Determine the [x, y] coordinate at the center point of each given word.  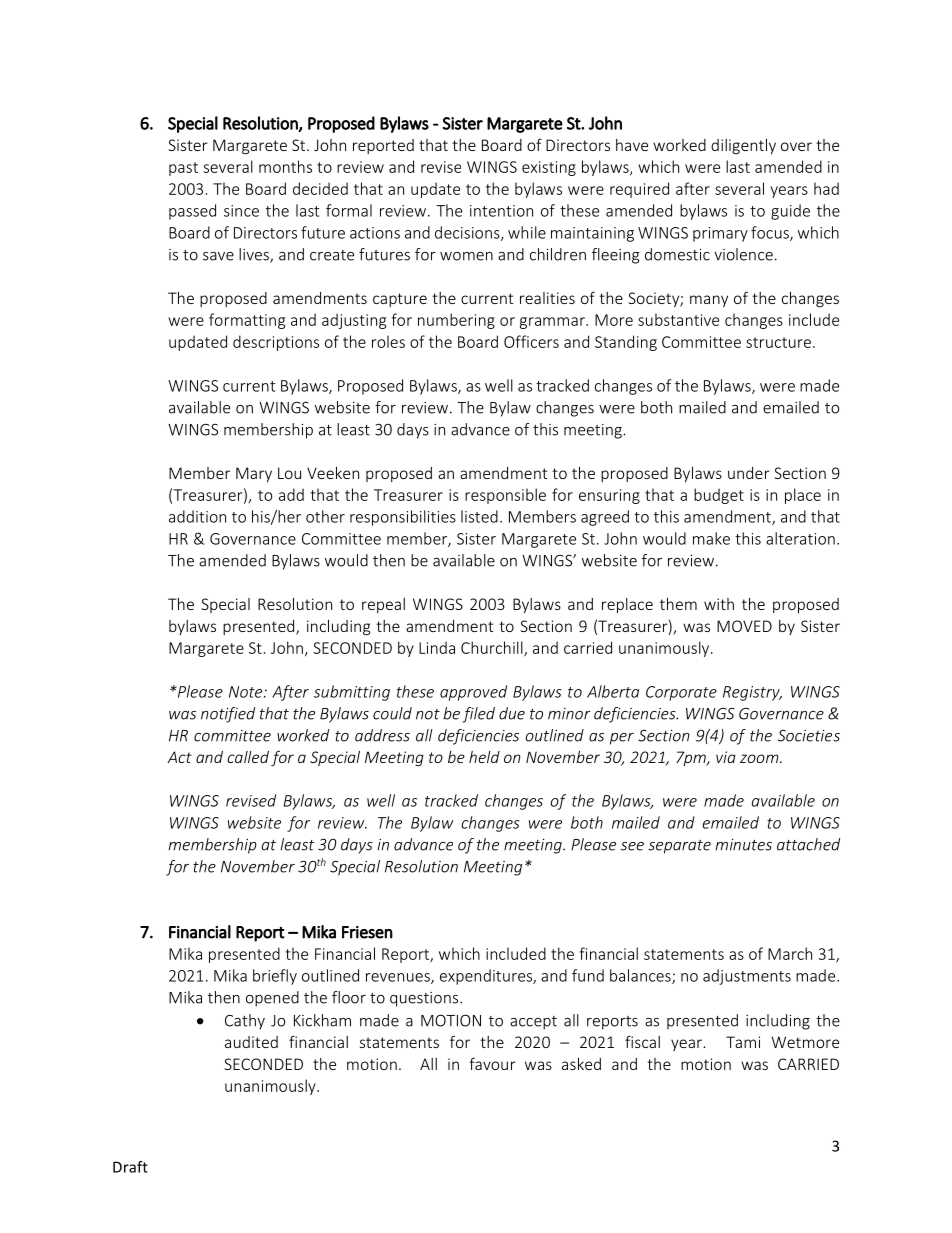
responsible [505, 496]
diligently [743, 146]
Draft [130, 1167]
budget [719, 496]
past [183, 169]
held [484, 757]
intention [501, 211]
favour [492, 1063]
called [248, 757]
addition [197, 516]
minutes [743, 845]
